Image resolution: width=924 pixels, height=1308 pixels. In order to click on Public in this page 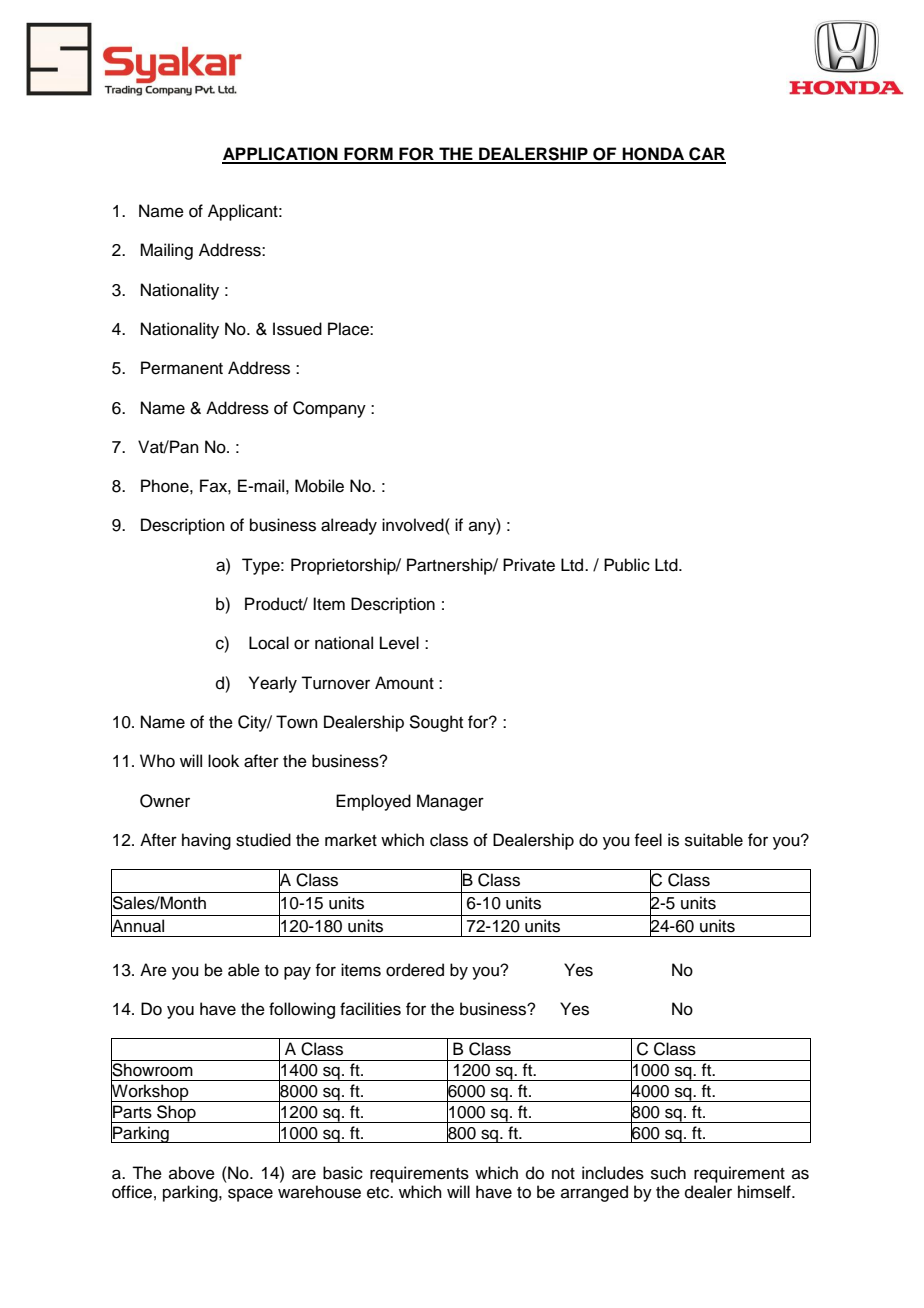, I will do `click(627, 565)`.
